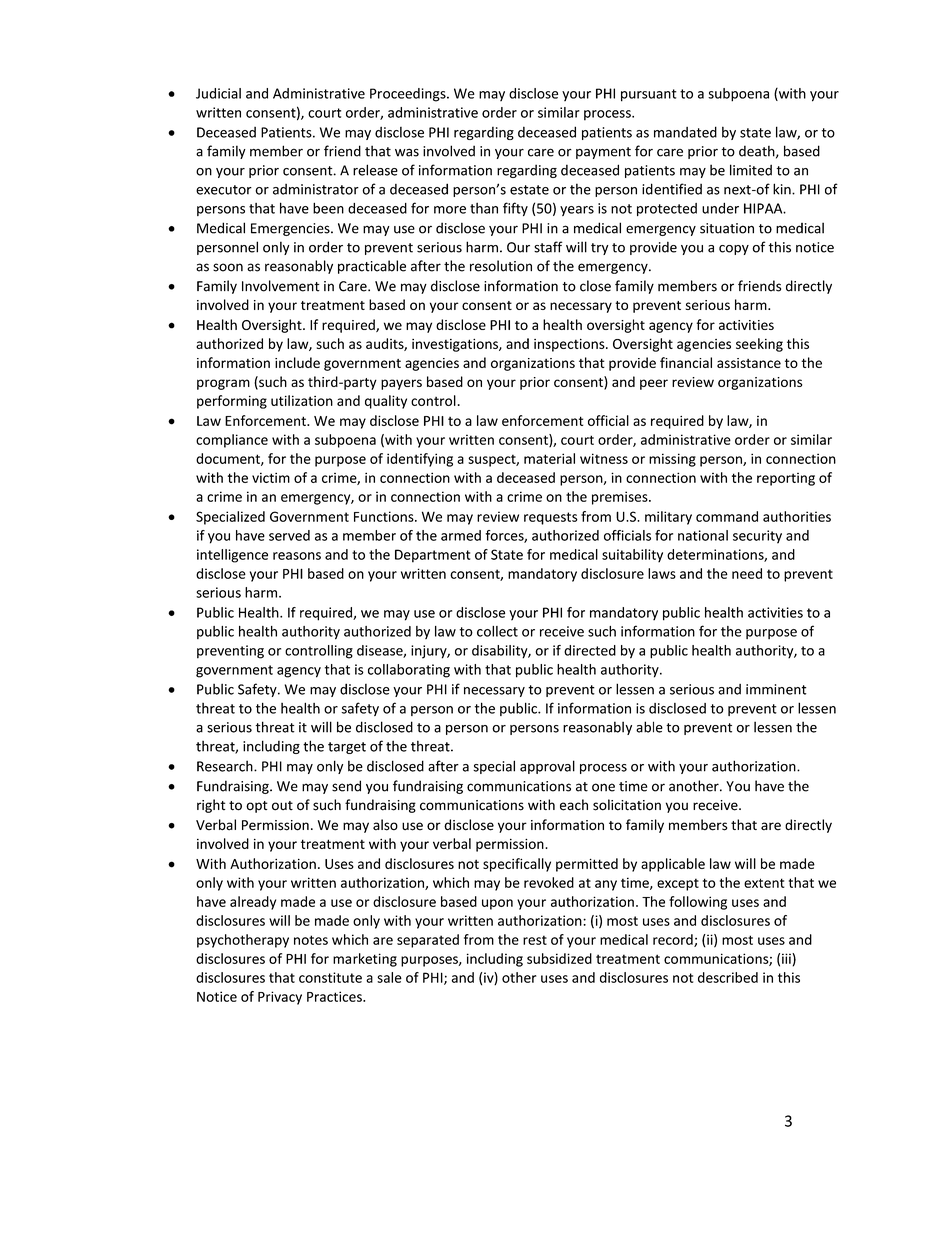  I want to click on collect, so click(497, 631).
